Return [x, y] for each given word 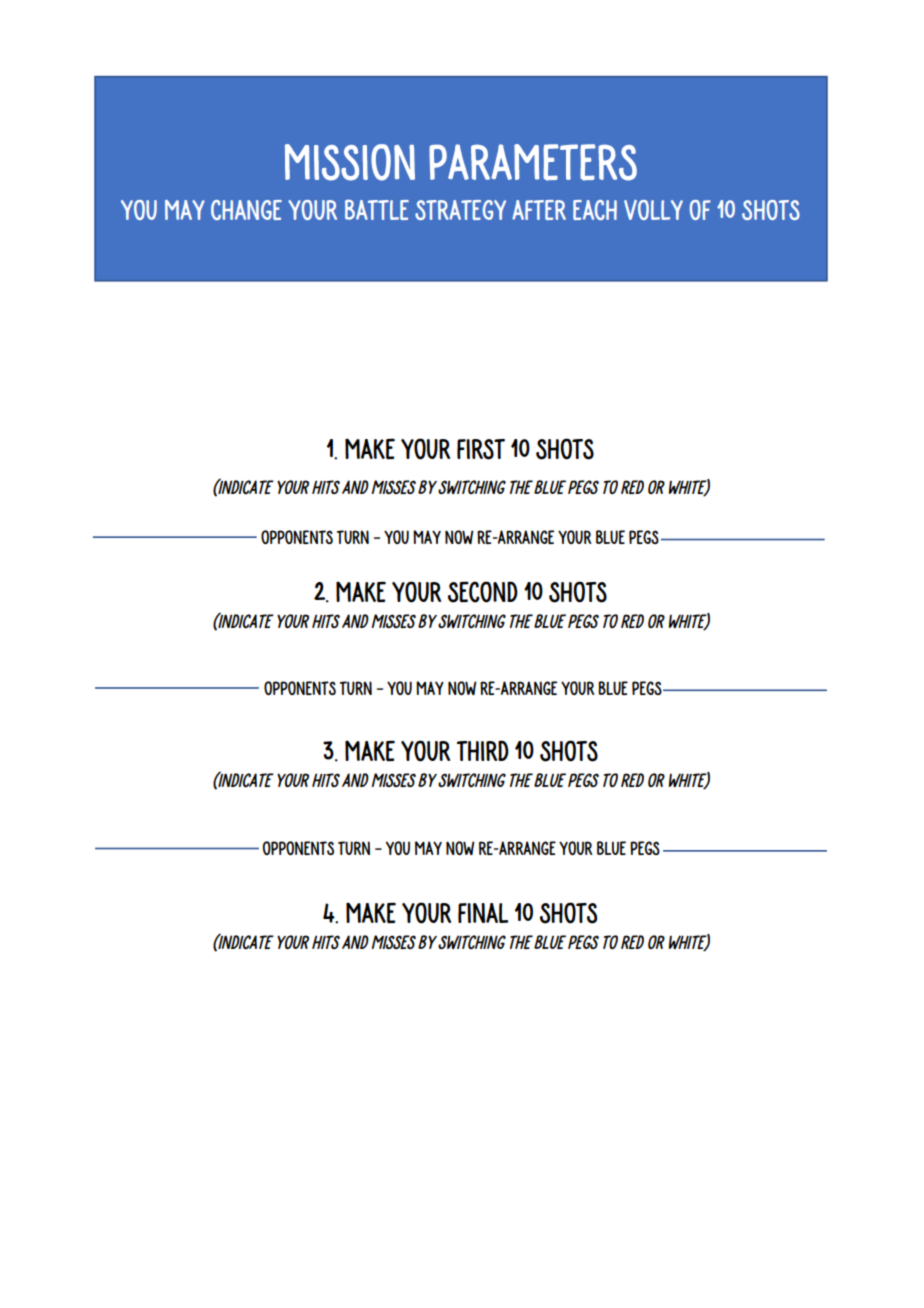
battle [377, 209]
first [481, 449]
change [246, 210]
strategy [460, 210]
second [483, 592]
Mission [350, 162]
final [483, 913]
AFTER [539, 210]
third [483, 750]
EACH [595, 210]
